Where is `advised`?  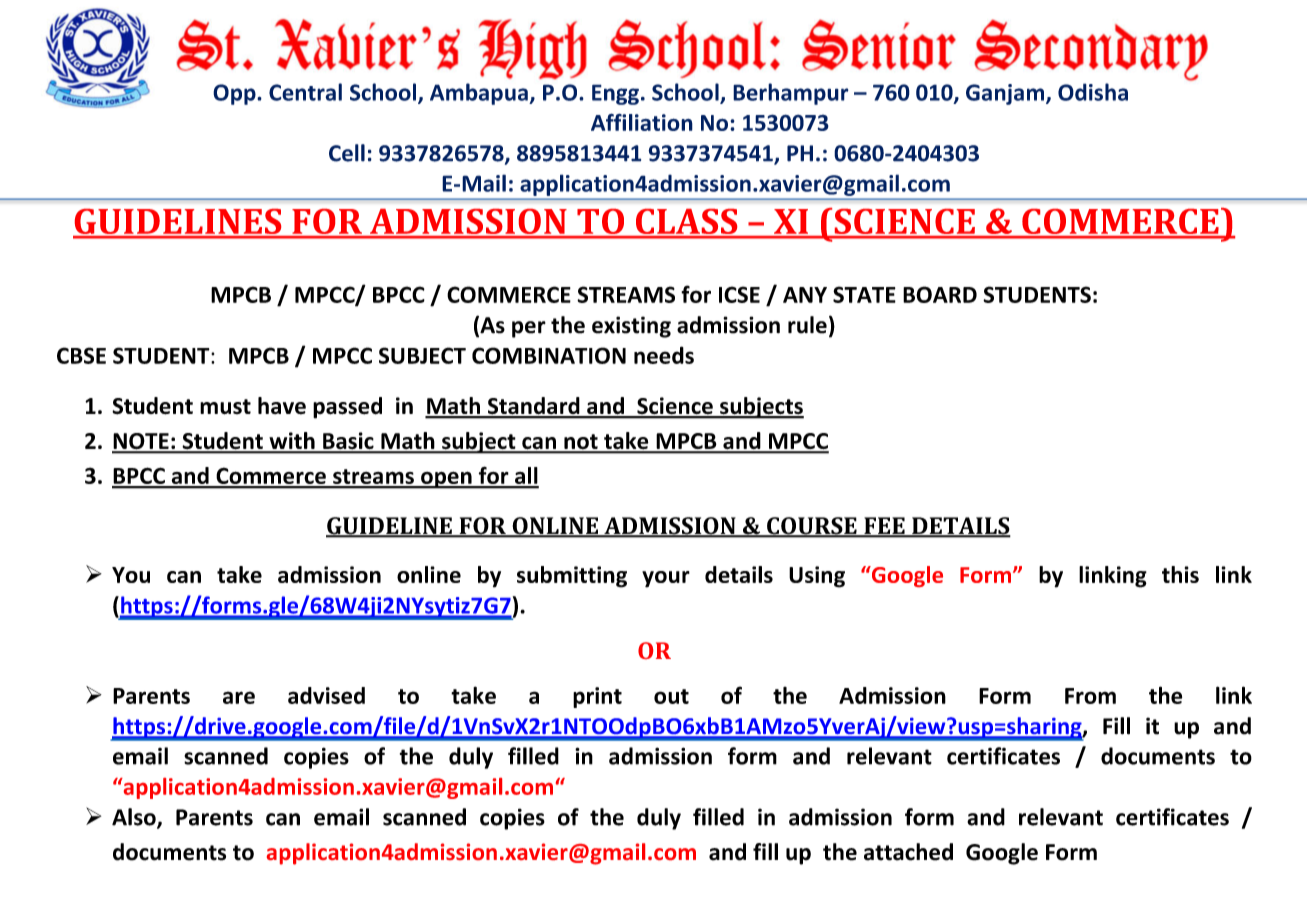 advised is located at coordinates (326, 695).
